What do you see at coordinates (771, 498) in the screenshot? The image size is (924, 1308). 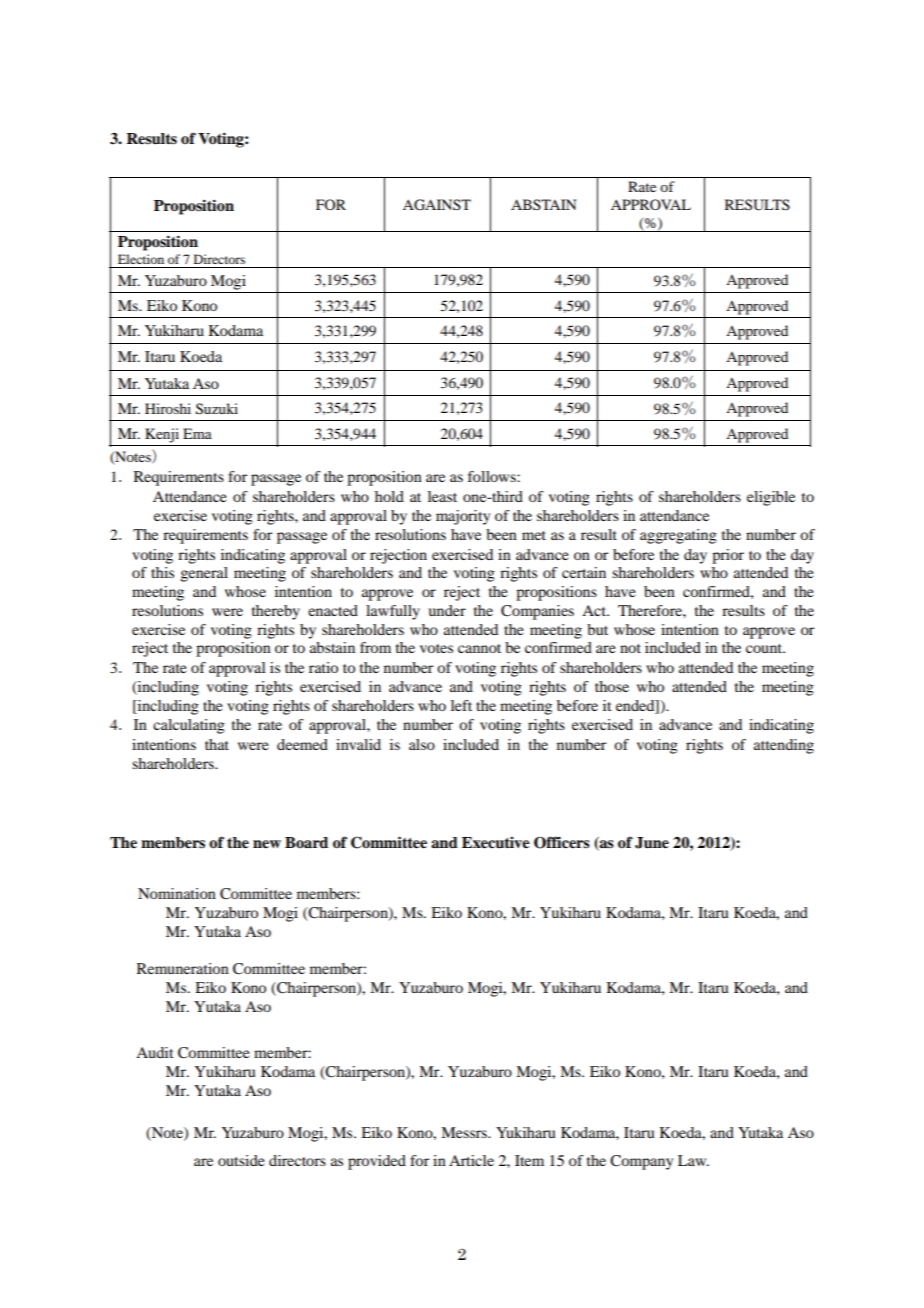 I see `eligible` at bounding box center [771, 498].
